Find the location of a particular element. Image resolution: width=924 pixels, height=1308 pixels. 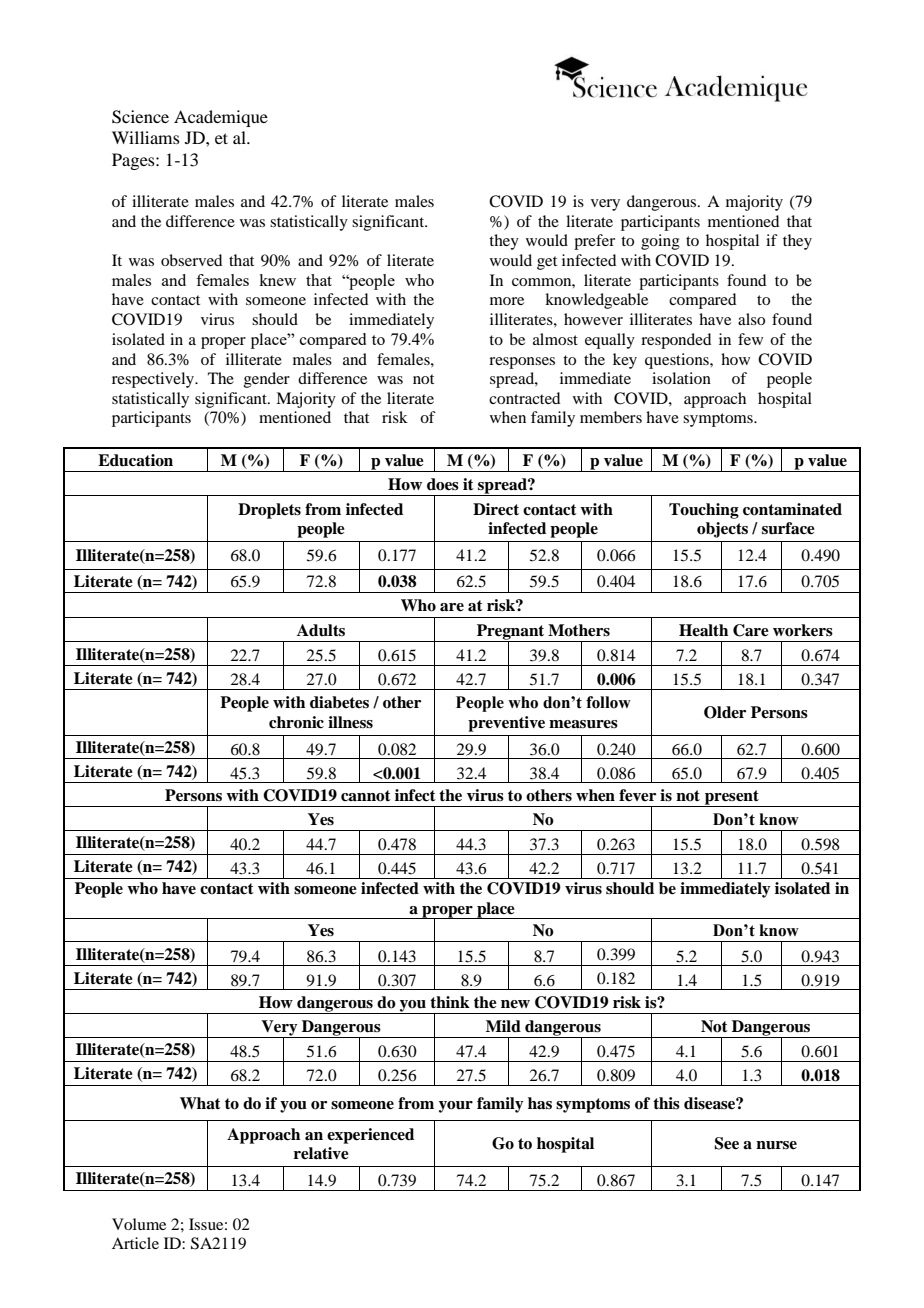

Williams is located at coordinates (146, 137).
